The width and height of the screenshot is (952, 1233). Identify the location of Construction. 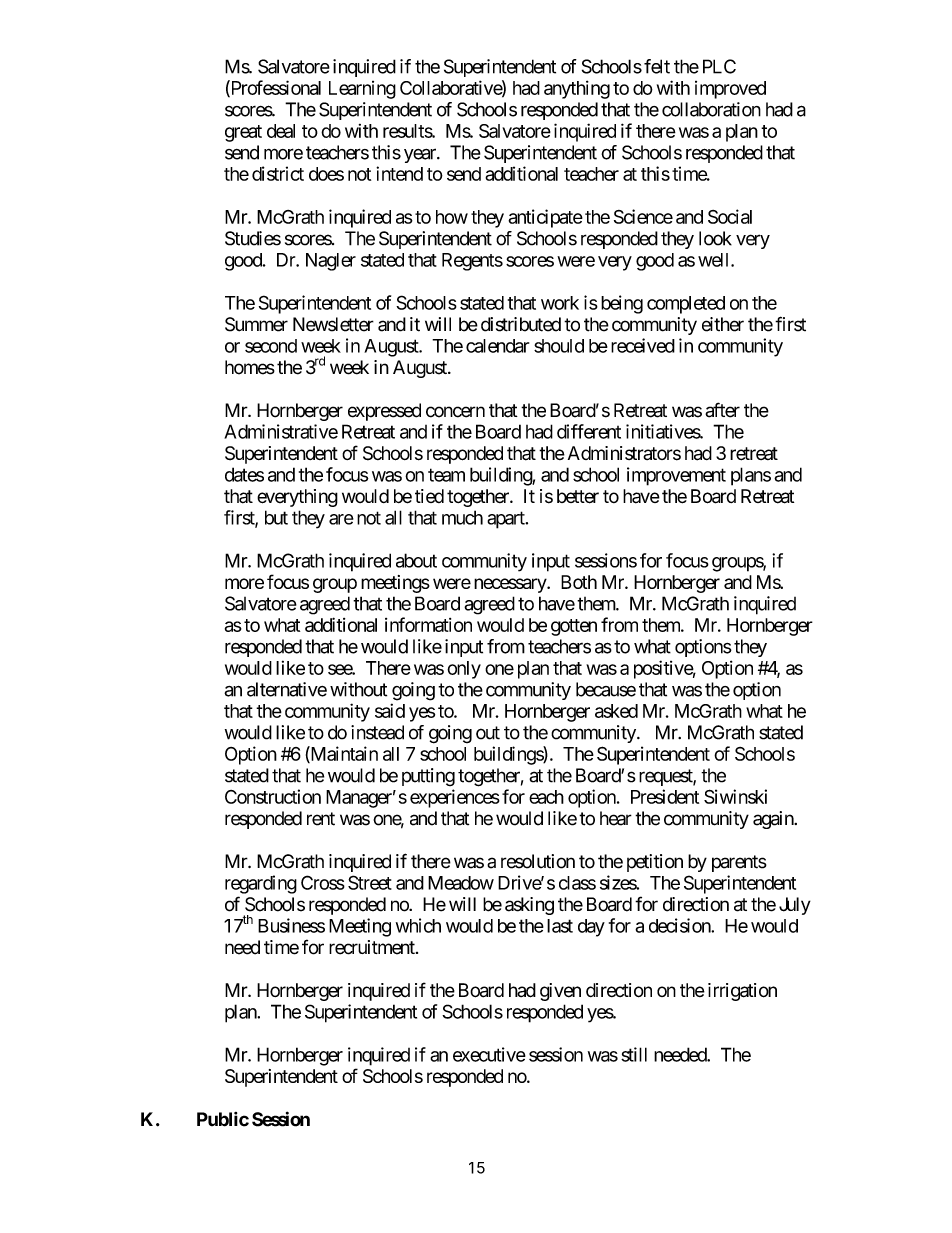
(273, 796).
